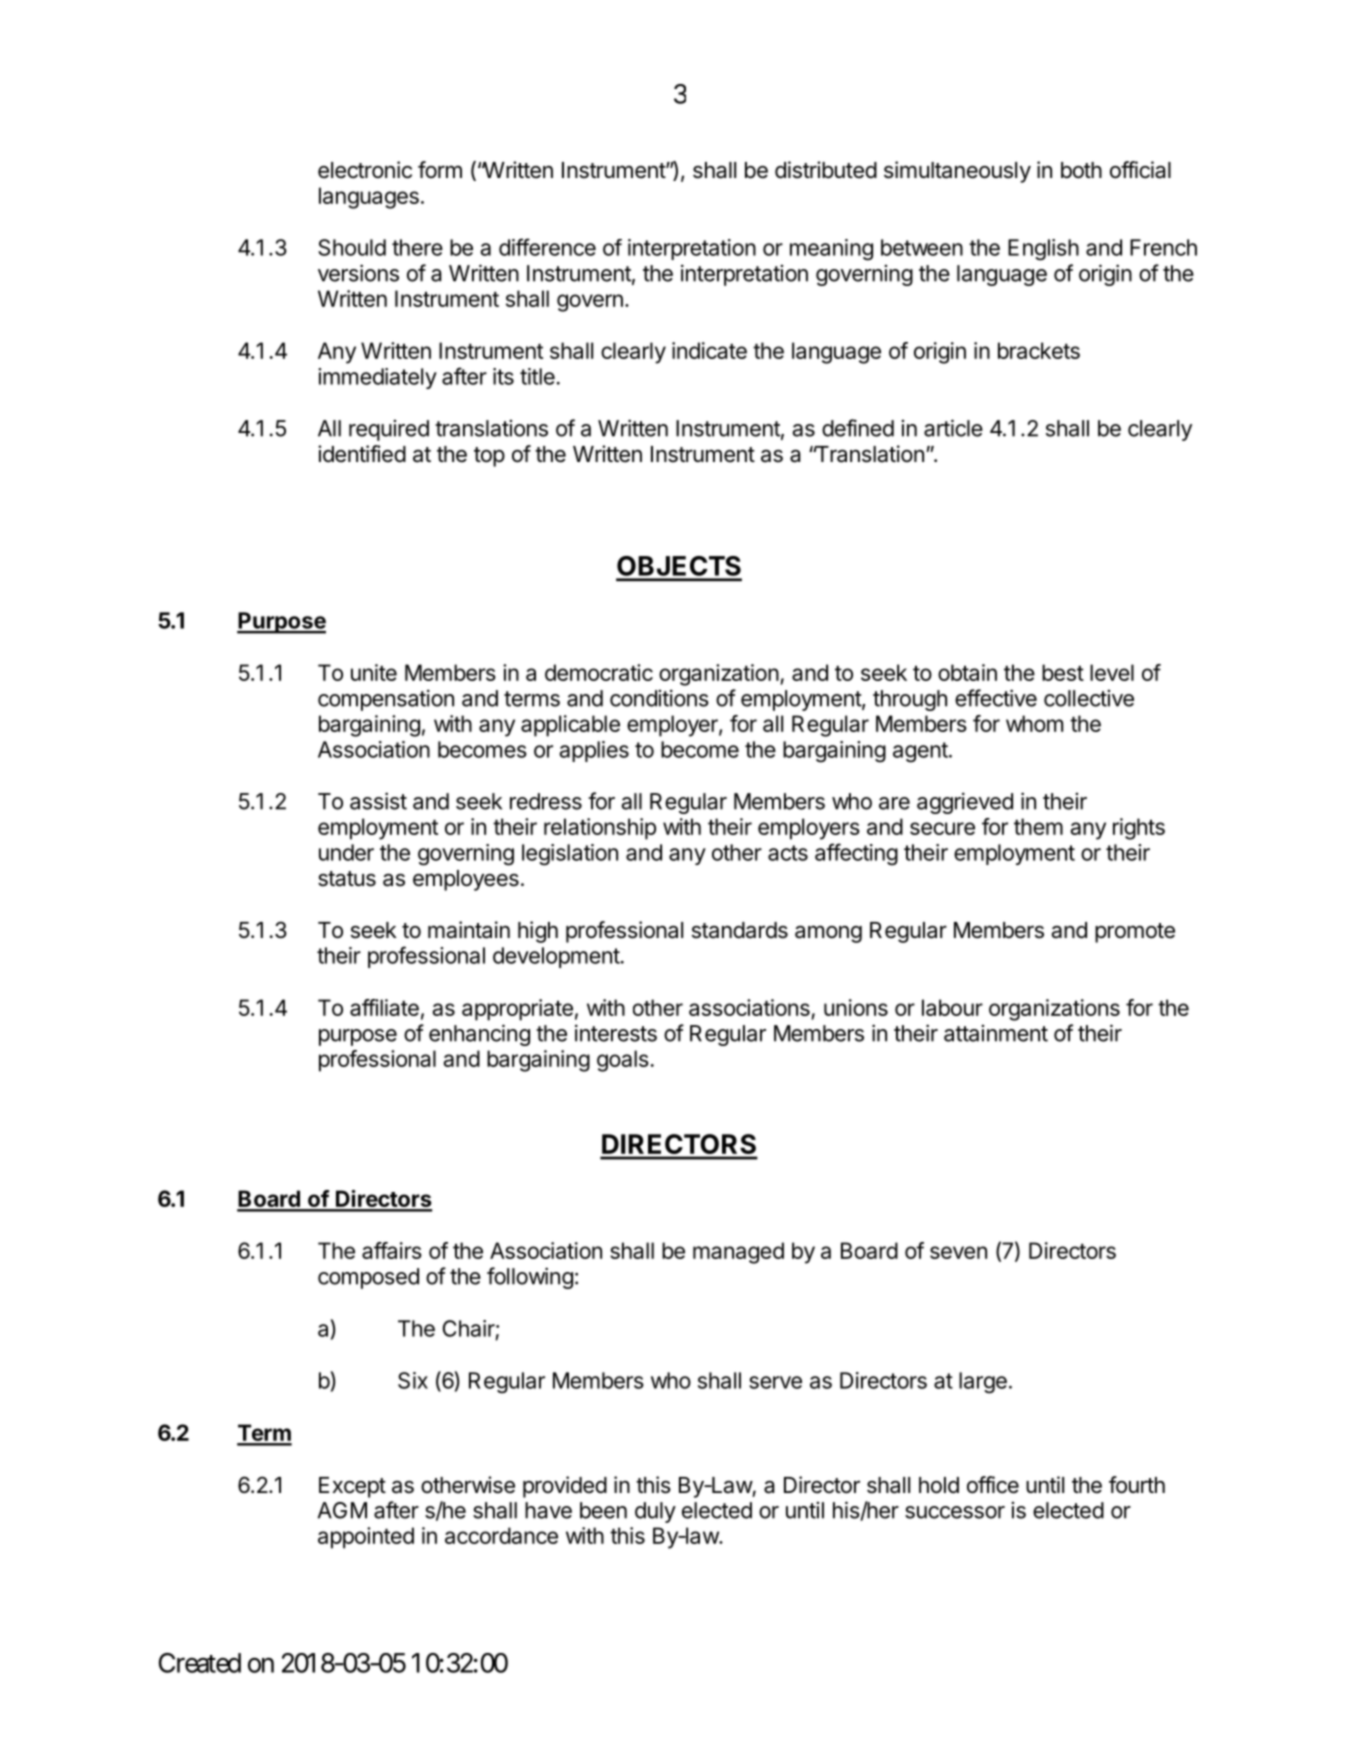 The image size is (1358, 1757). I want to click on applies, so click(594, 751).
